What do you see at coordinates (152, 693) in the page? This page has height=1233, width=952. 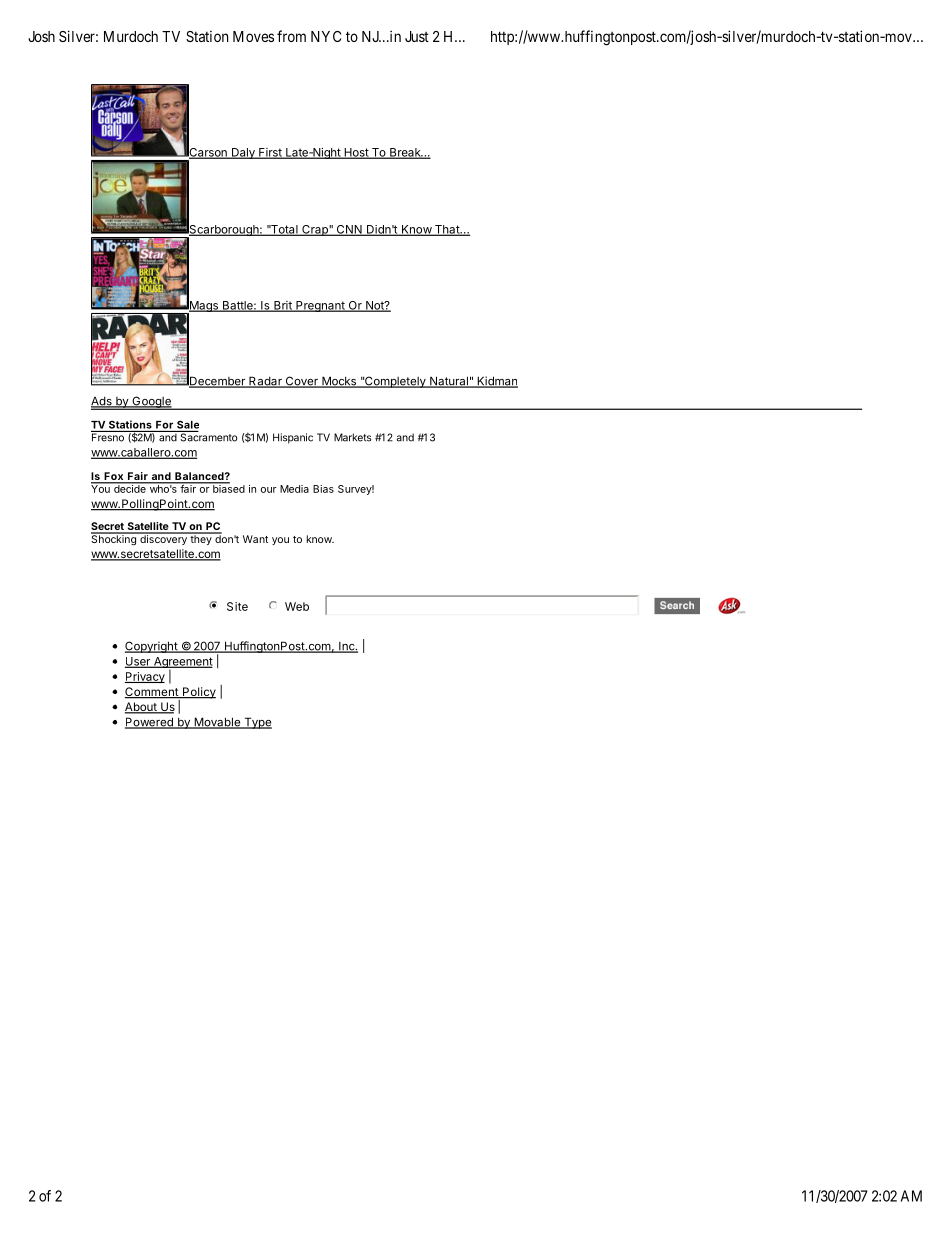 I see `Comment` at bounding box center [152, 693].
